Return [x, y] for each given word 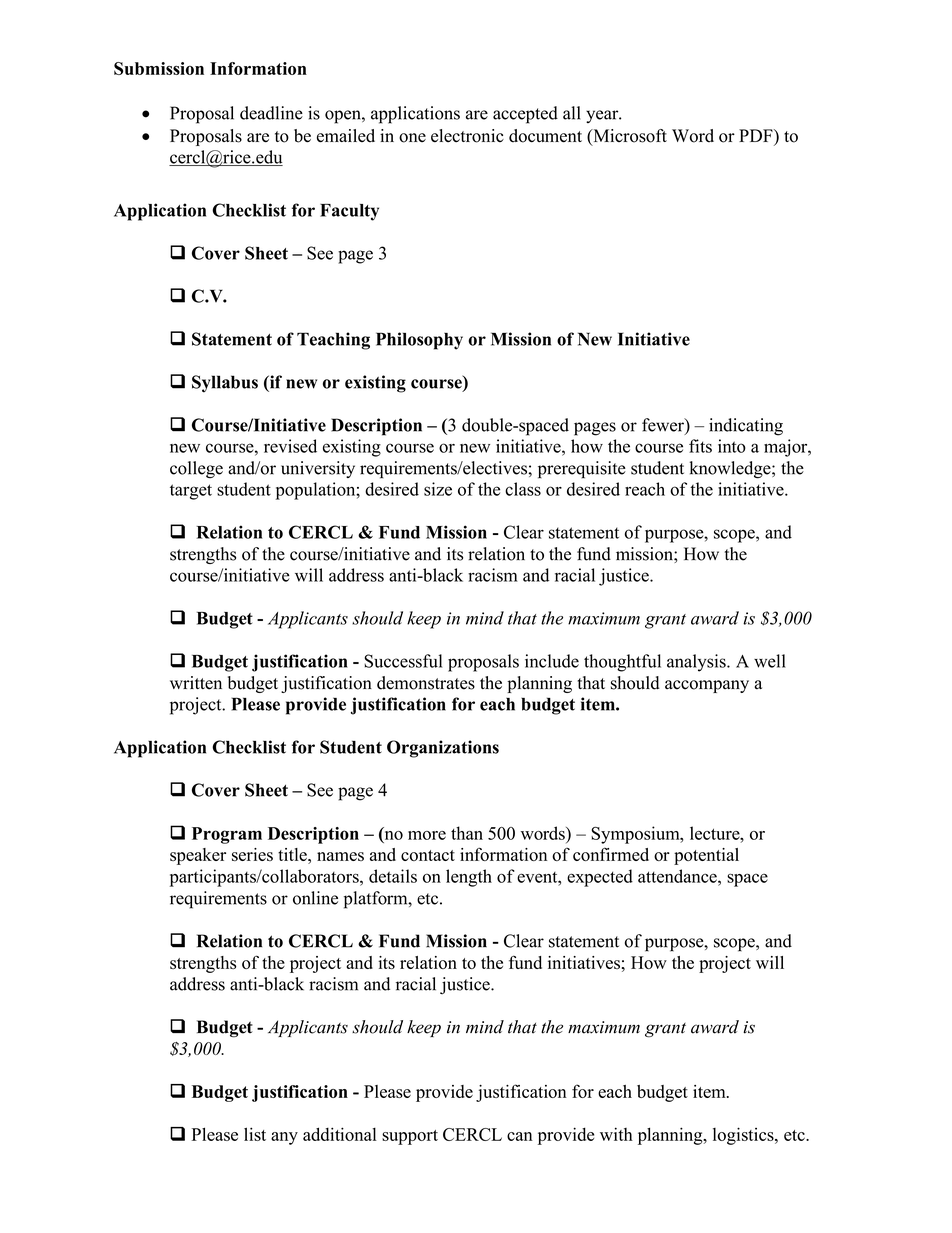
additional [340, 1134]
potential [706, 856]
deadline [271, 113]
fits [700, 446]
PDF [757, 135]
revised [290, 446]
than [467, 833]
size [438, 489]
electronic [467, 136]
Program [227, 835]
